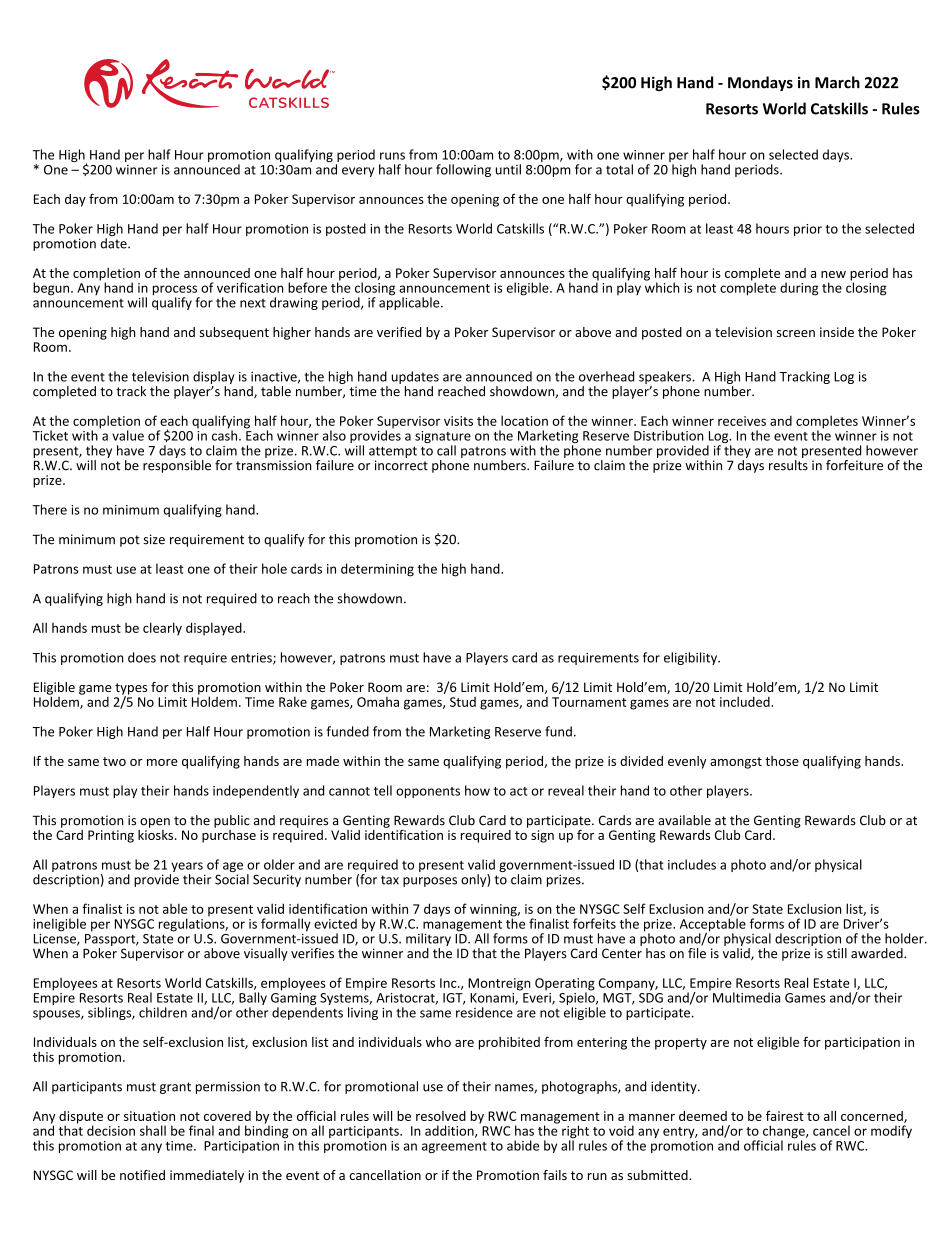 The height and width of the document is (1233, 952). I want to click on clearly, so click(162, 629).
